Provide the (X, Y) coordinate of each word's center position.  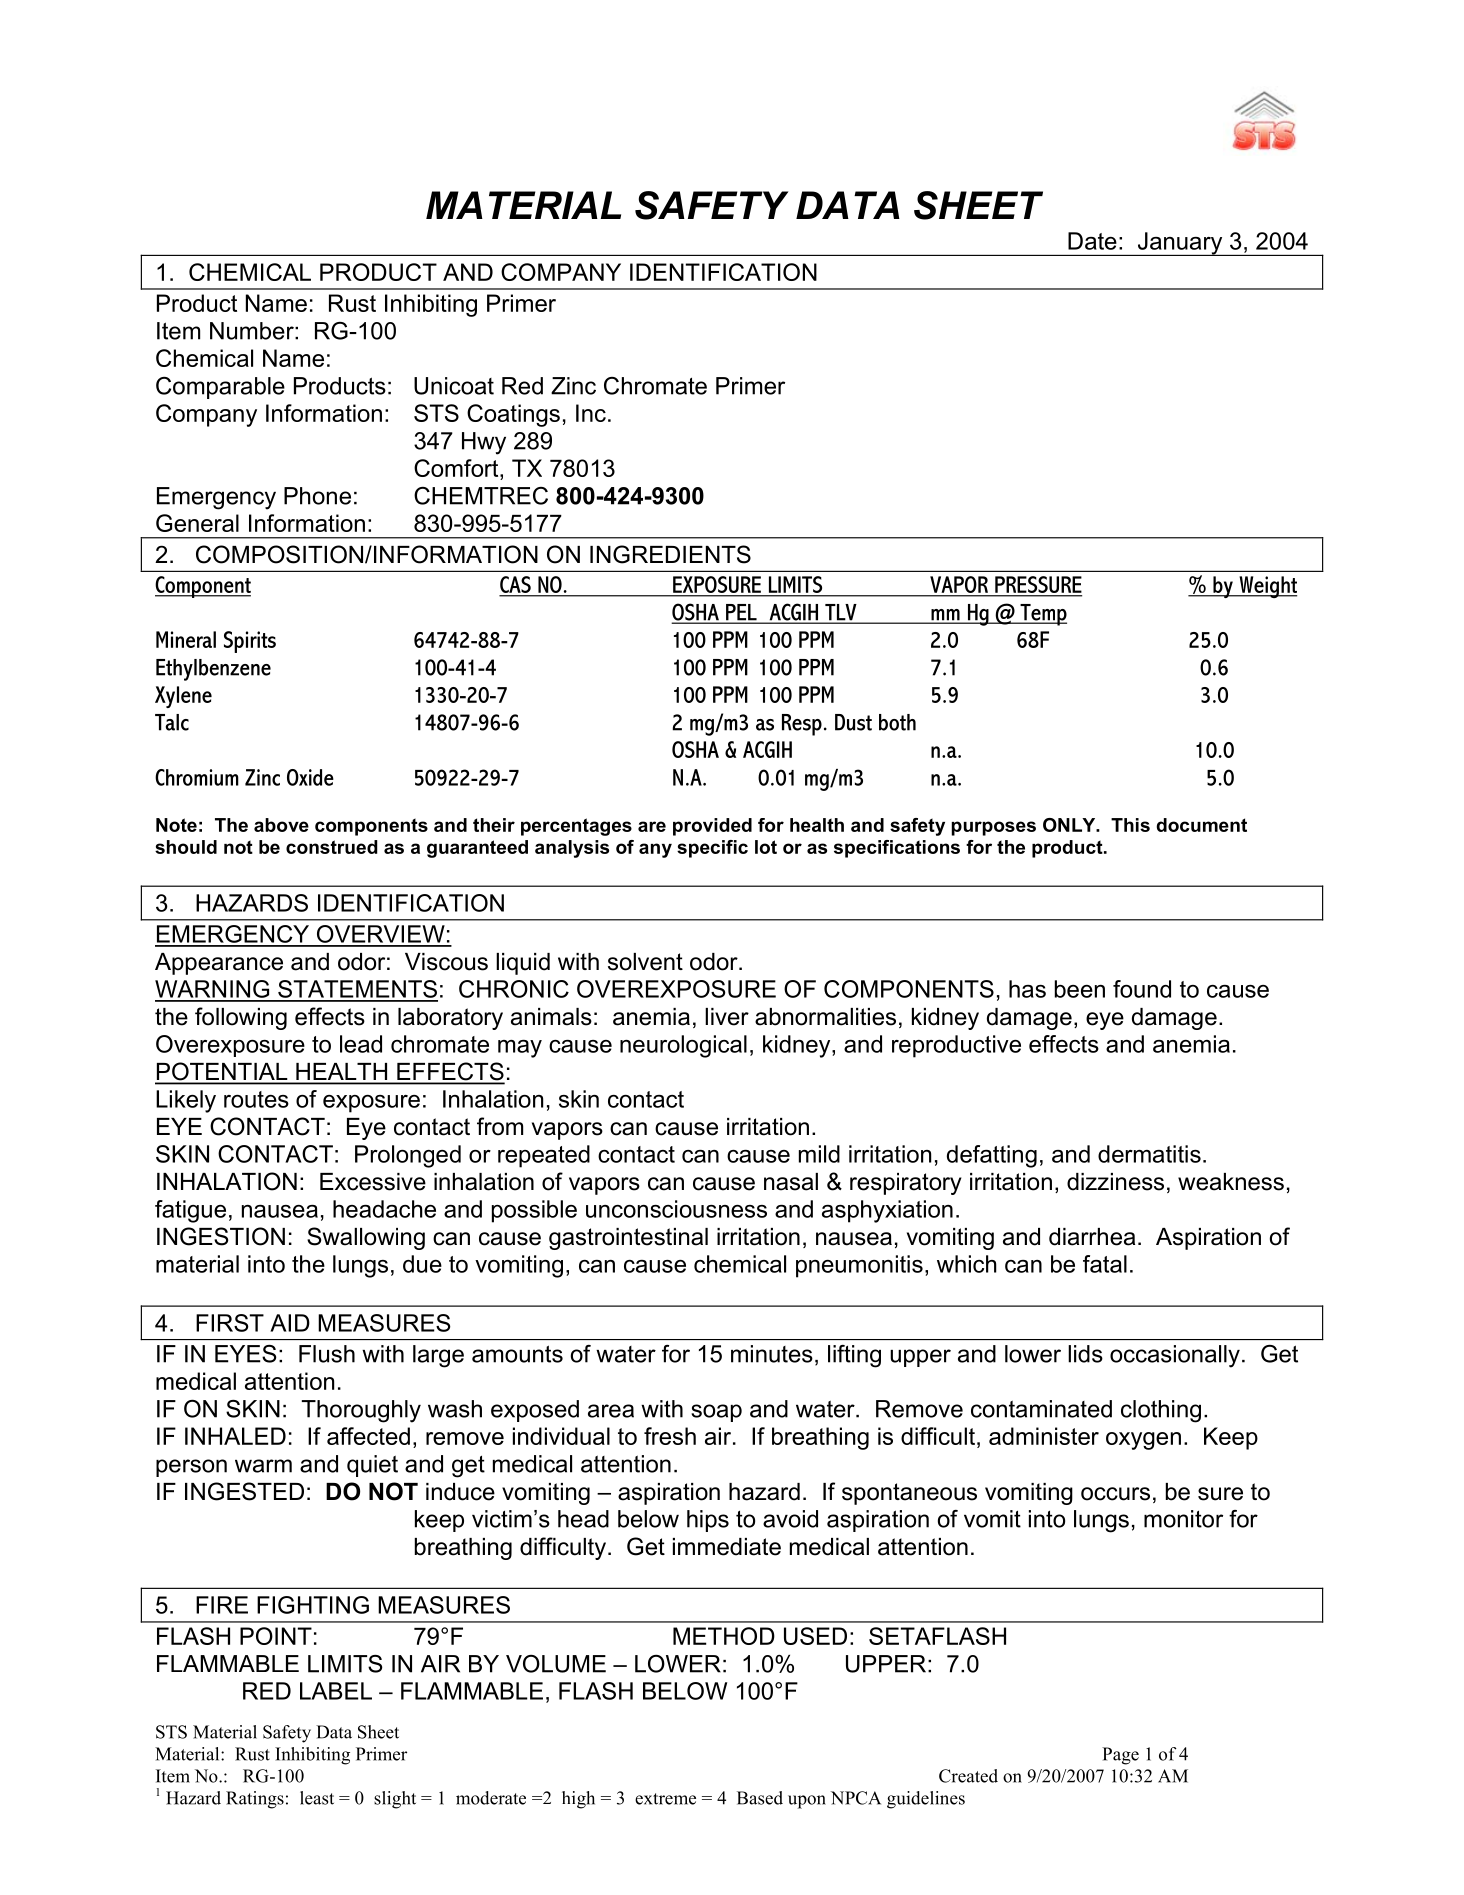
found (1142, 989)
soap (716, 1413)
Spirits (250, 642)
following (241, 1018)
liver (727, 1017)
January (1180, 244)
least (317, 1798)
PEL (741, 613)
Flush (327, 1354)
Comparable (220, 388)
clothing (1161, 1411)
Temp (1042, 615)
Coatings (513, 415)
